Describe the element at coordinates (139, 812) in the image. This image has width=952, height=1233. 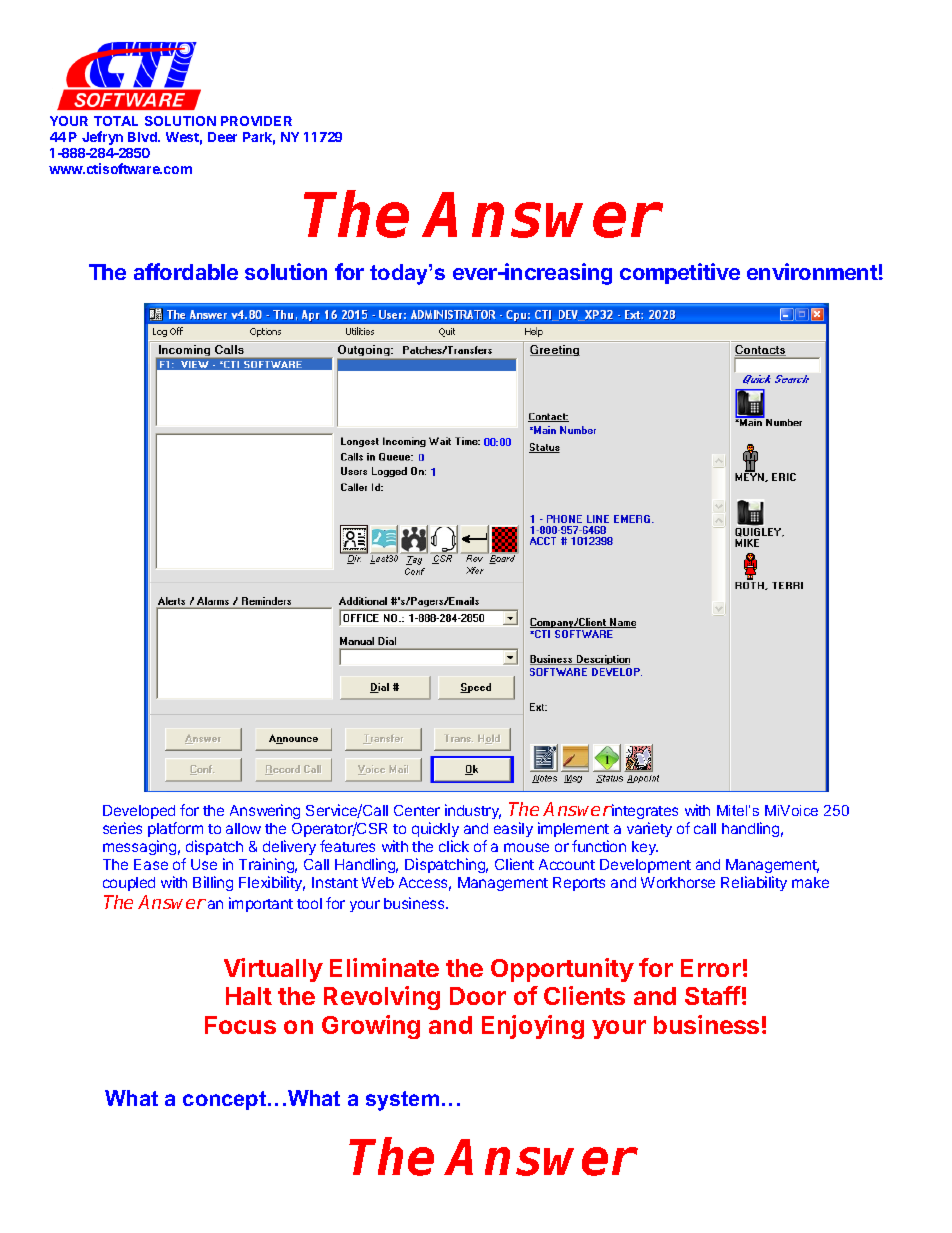
I see `Developed` at that location.
